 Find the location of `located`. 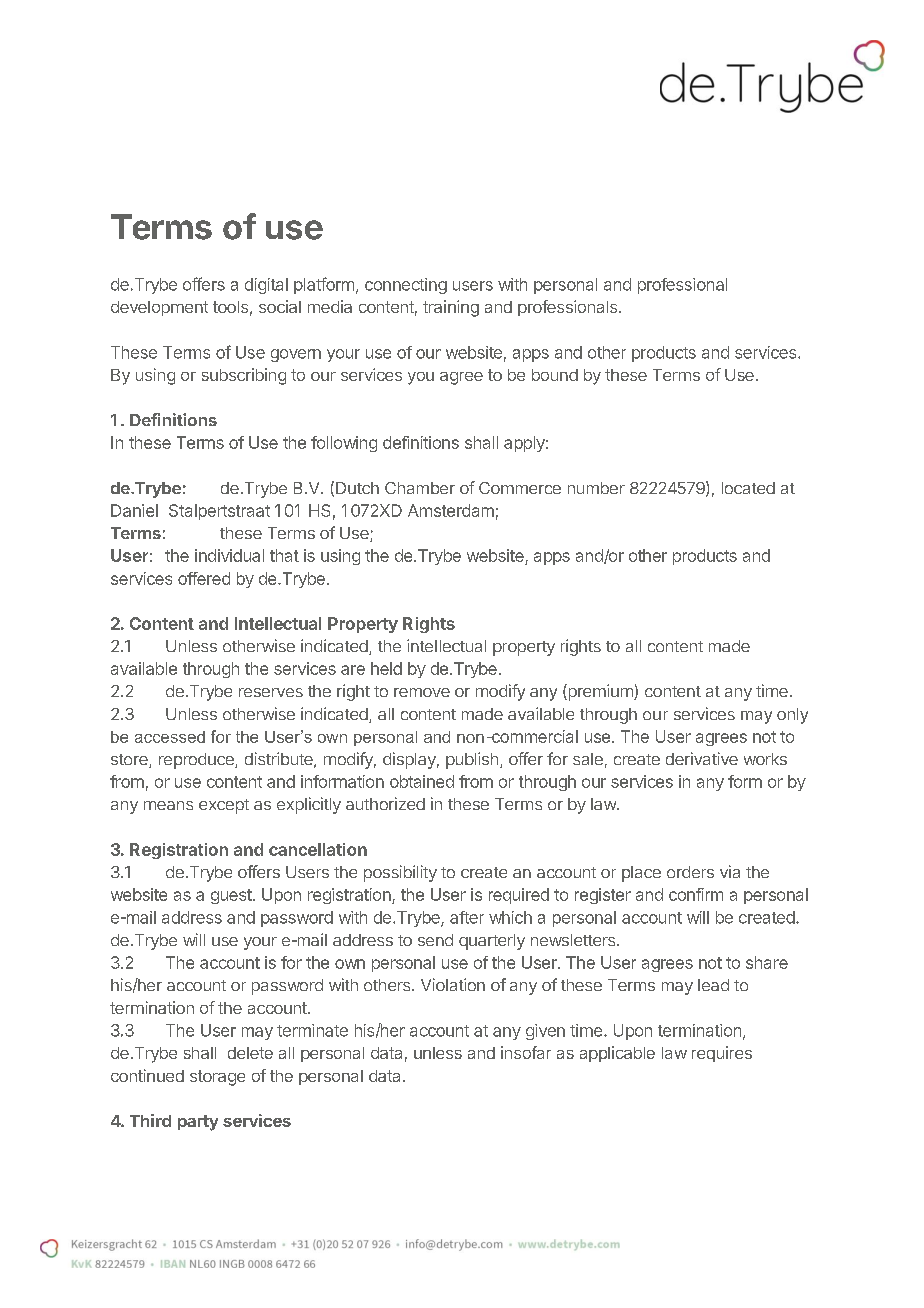

located is located at coordinates (748, 488).
